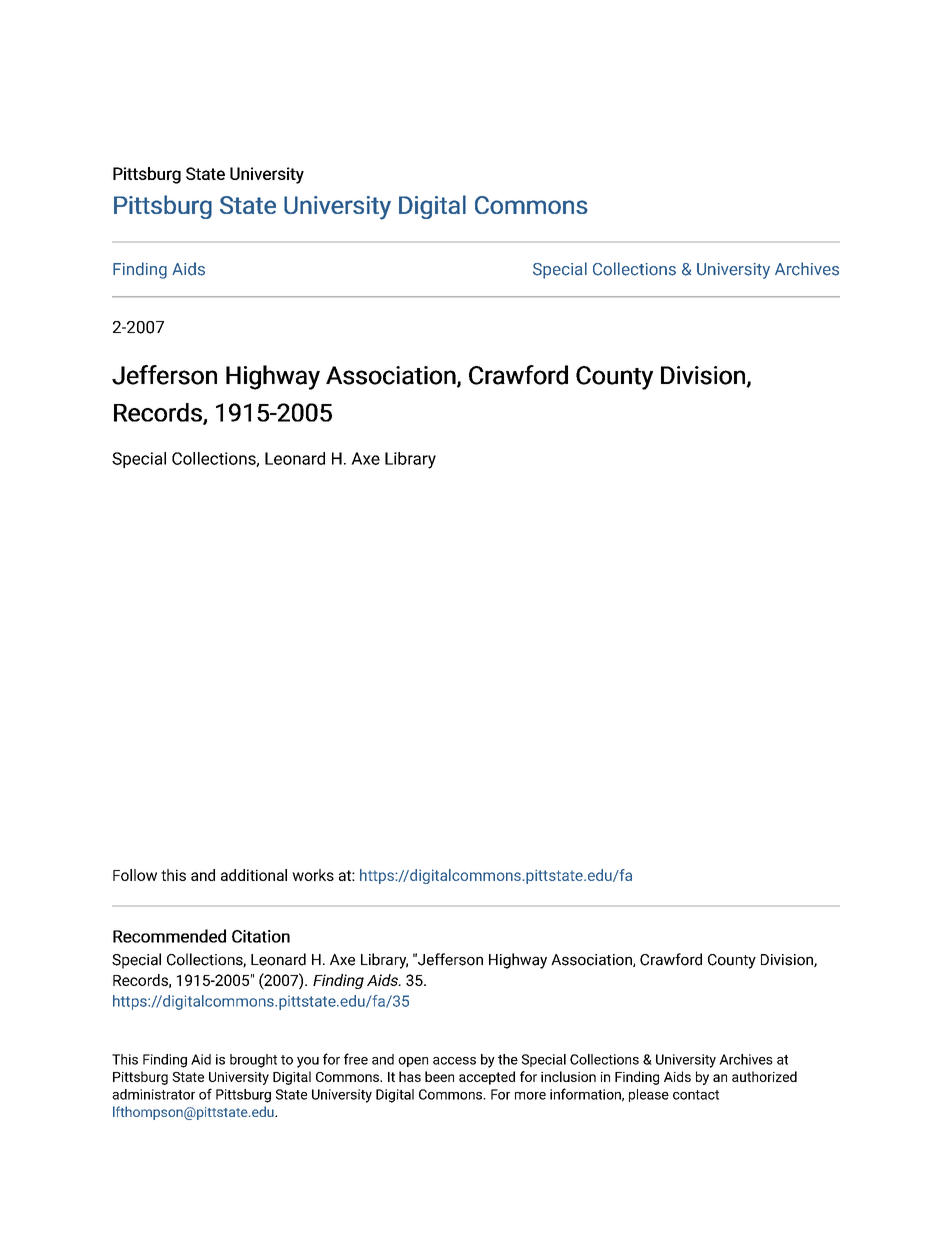  I want to click on brought, so click(253, 1061).
